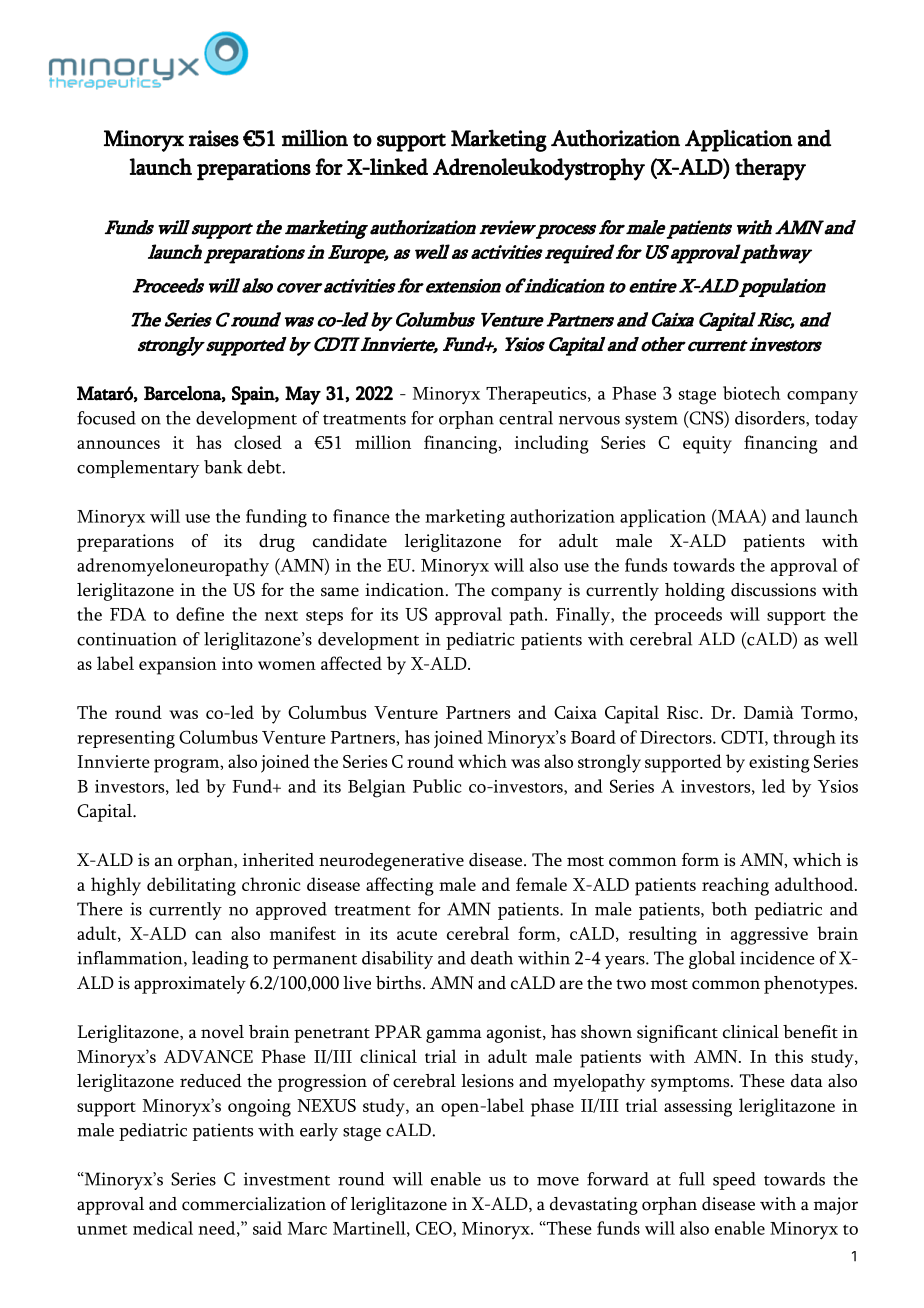 This screenshot has width=924, height=1308. Describe the element at coordinates (163, 1228) in the screenshot. I see `medical` at that location.
